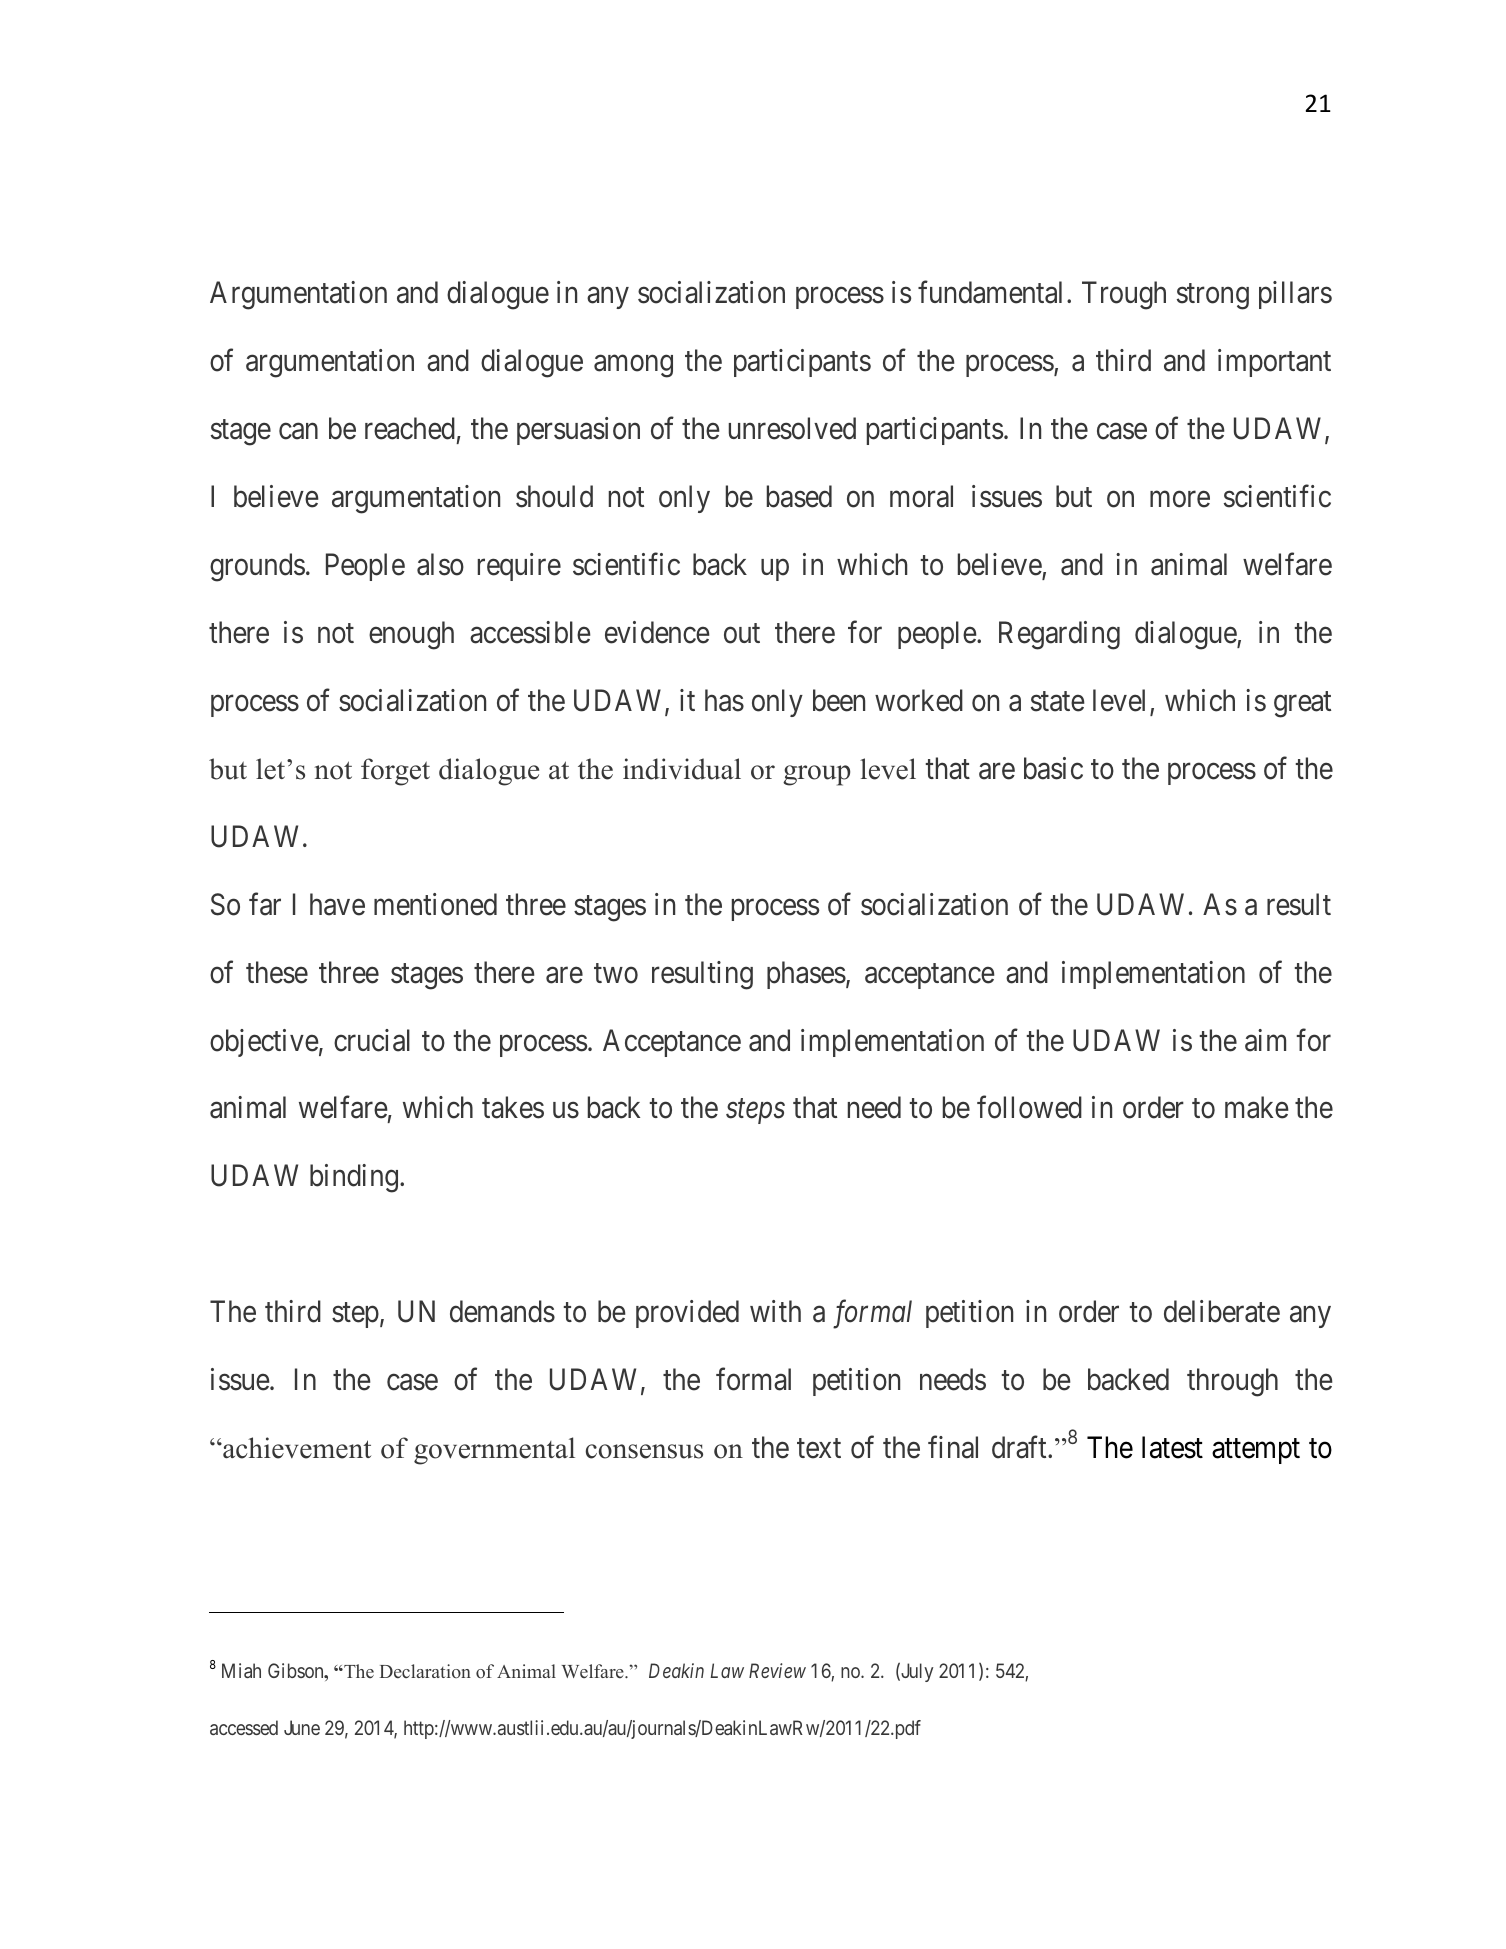 The width and height of the screenshot is (1506, 1949). What do you see at coordinates (1213, 297) in the screenshot?
I see `strong` at bounding box center [1213, 297].
